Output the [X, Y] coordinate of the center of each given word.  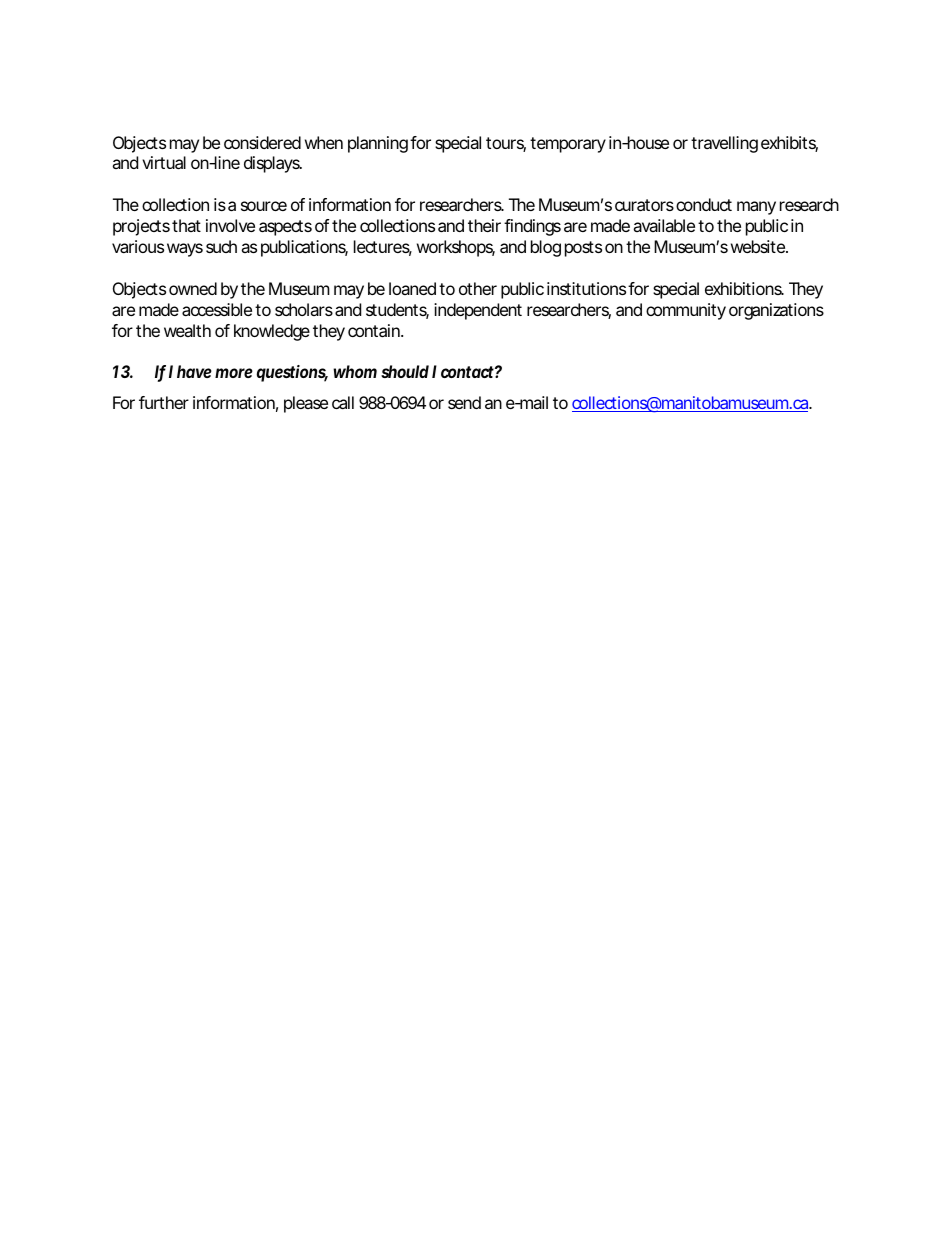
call [343, 402]
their [484, 225]
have [194, 371]
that [186, 225]
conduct [704, 204]
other [478, 288]
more [234, 373]
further [164, 402]
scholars [304, 309]
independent [478, 311]
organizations [776, 311]
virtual [164, 162]
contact [467, 372]
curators [644, 205]
